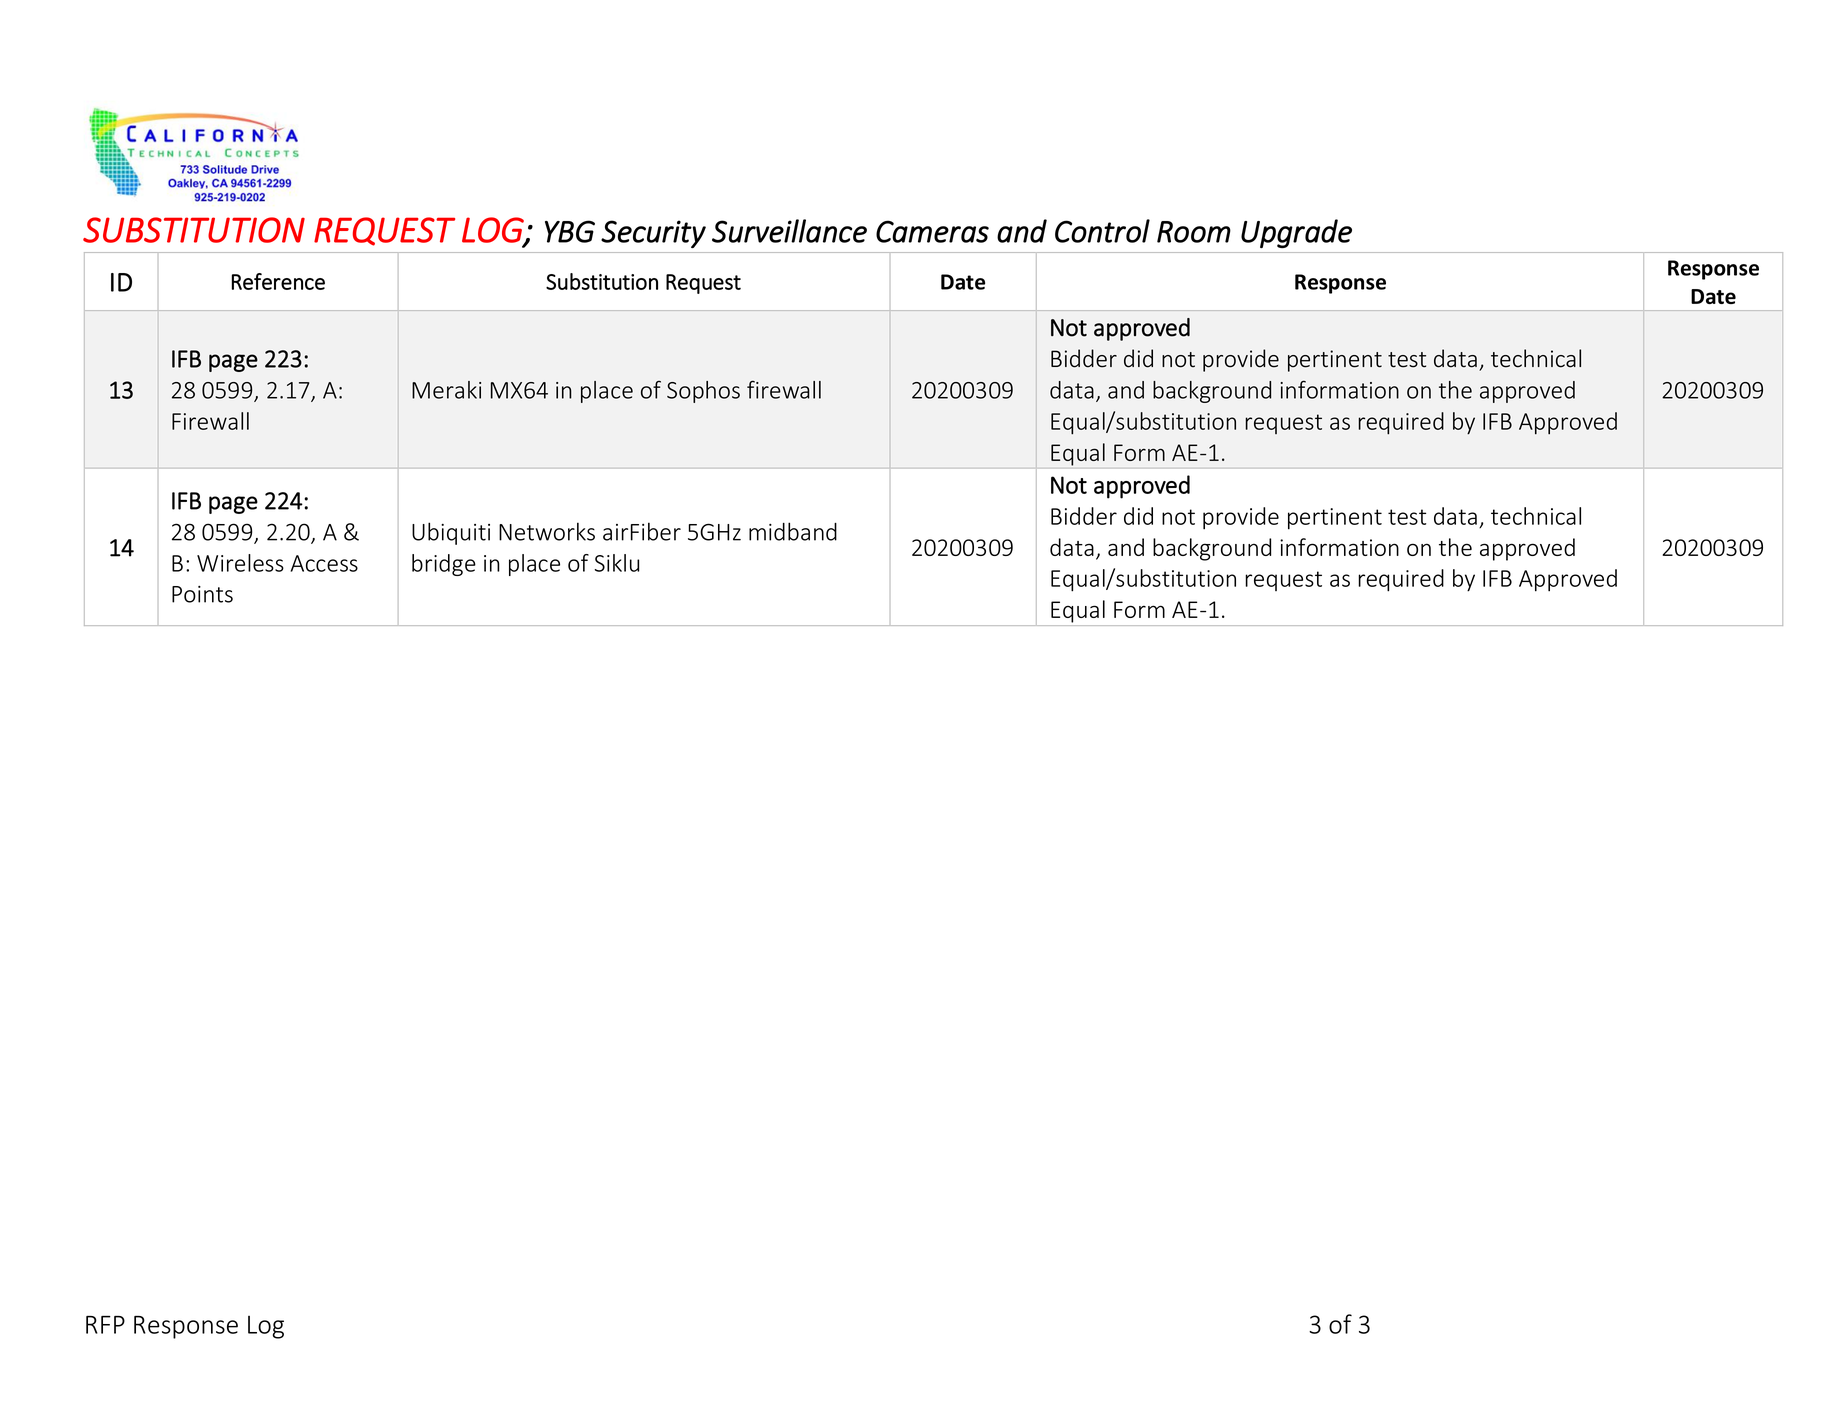  Describe the element at coordinates (202, 594) in the screenshot. I see `Points` at that location.
